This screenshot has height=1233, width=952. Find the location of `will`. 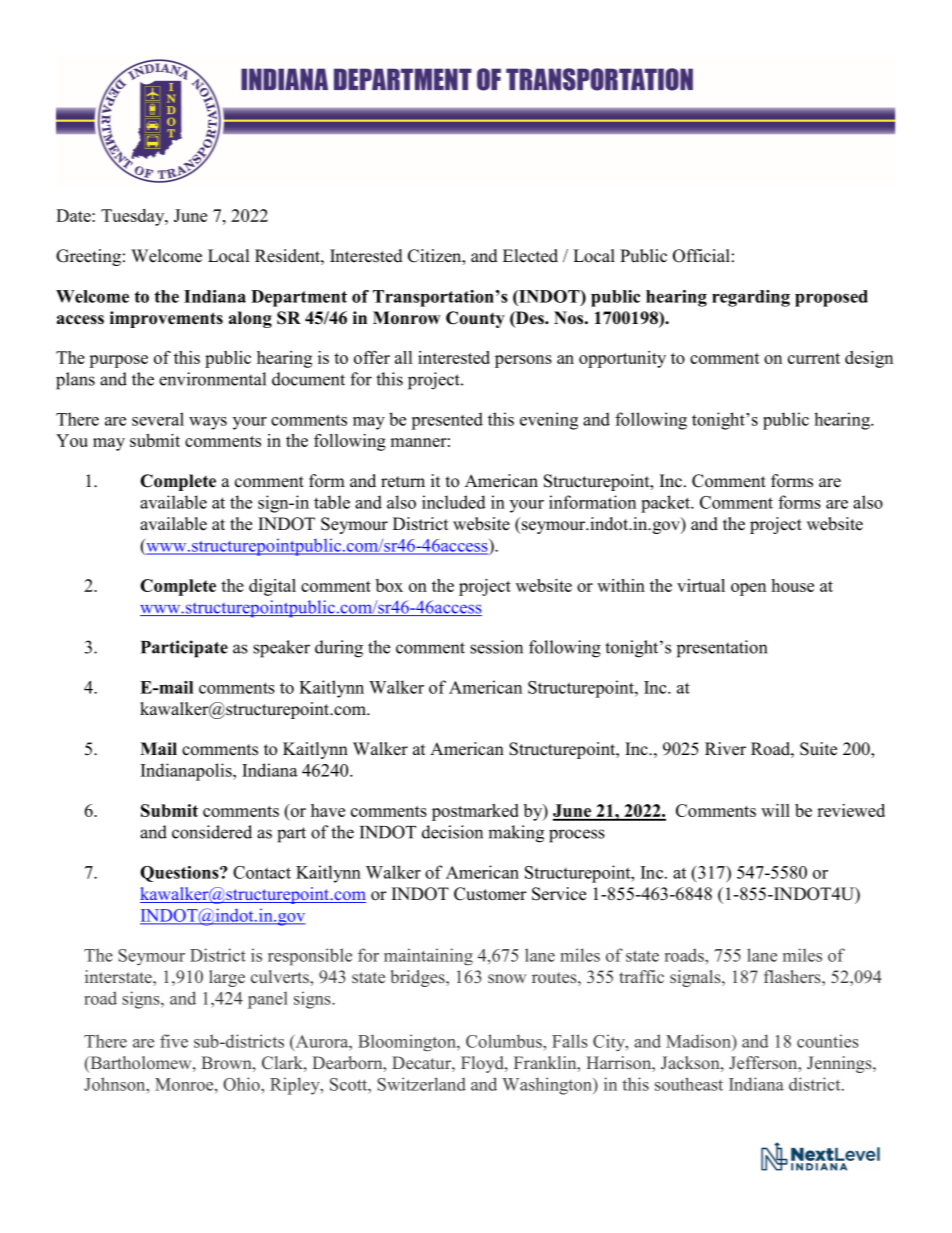

will is located at coordinates (775, 810).
